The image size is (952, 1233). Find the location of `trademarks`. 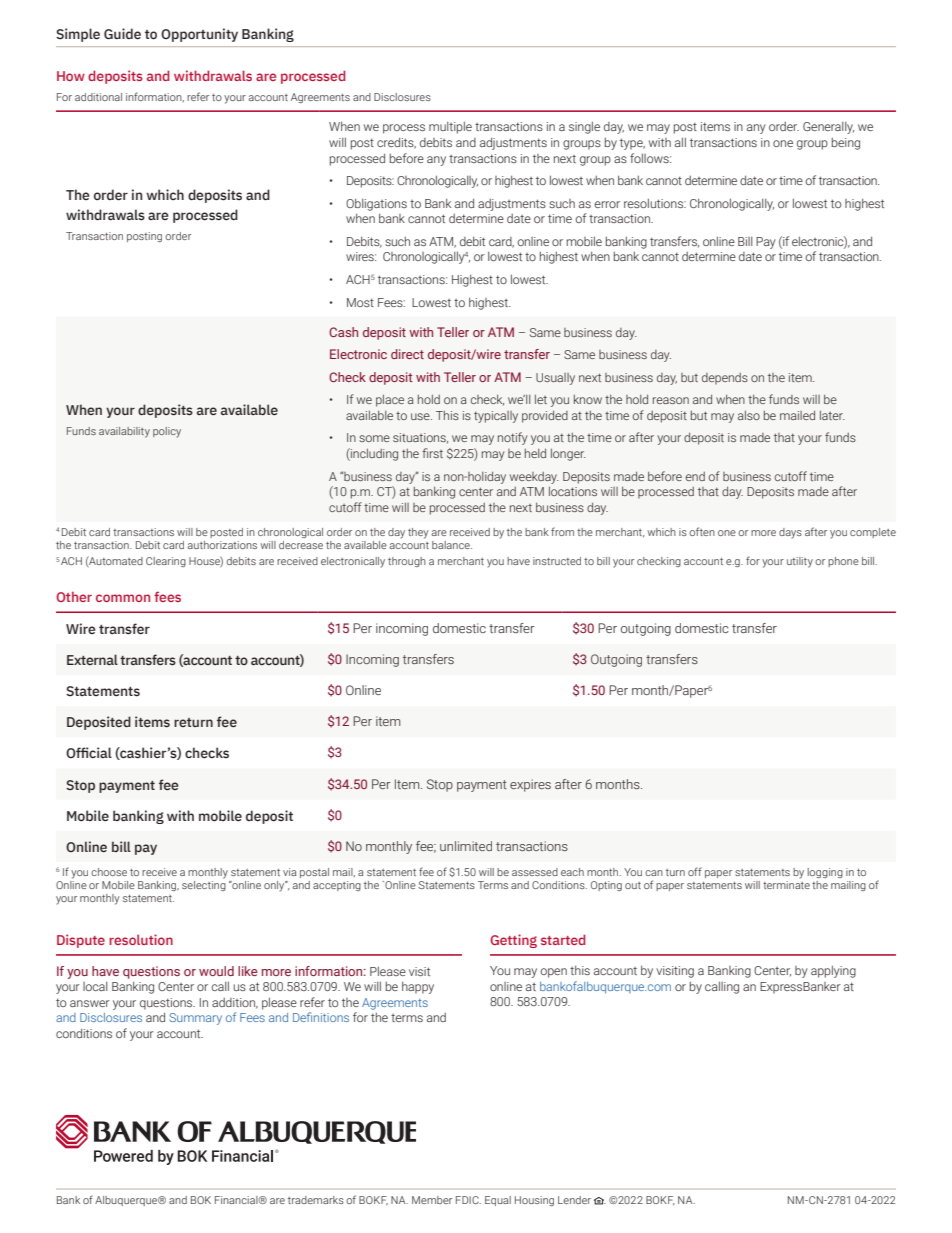

trademarks is located at coordinates (316, 1200).
